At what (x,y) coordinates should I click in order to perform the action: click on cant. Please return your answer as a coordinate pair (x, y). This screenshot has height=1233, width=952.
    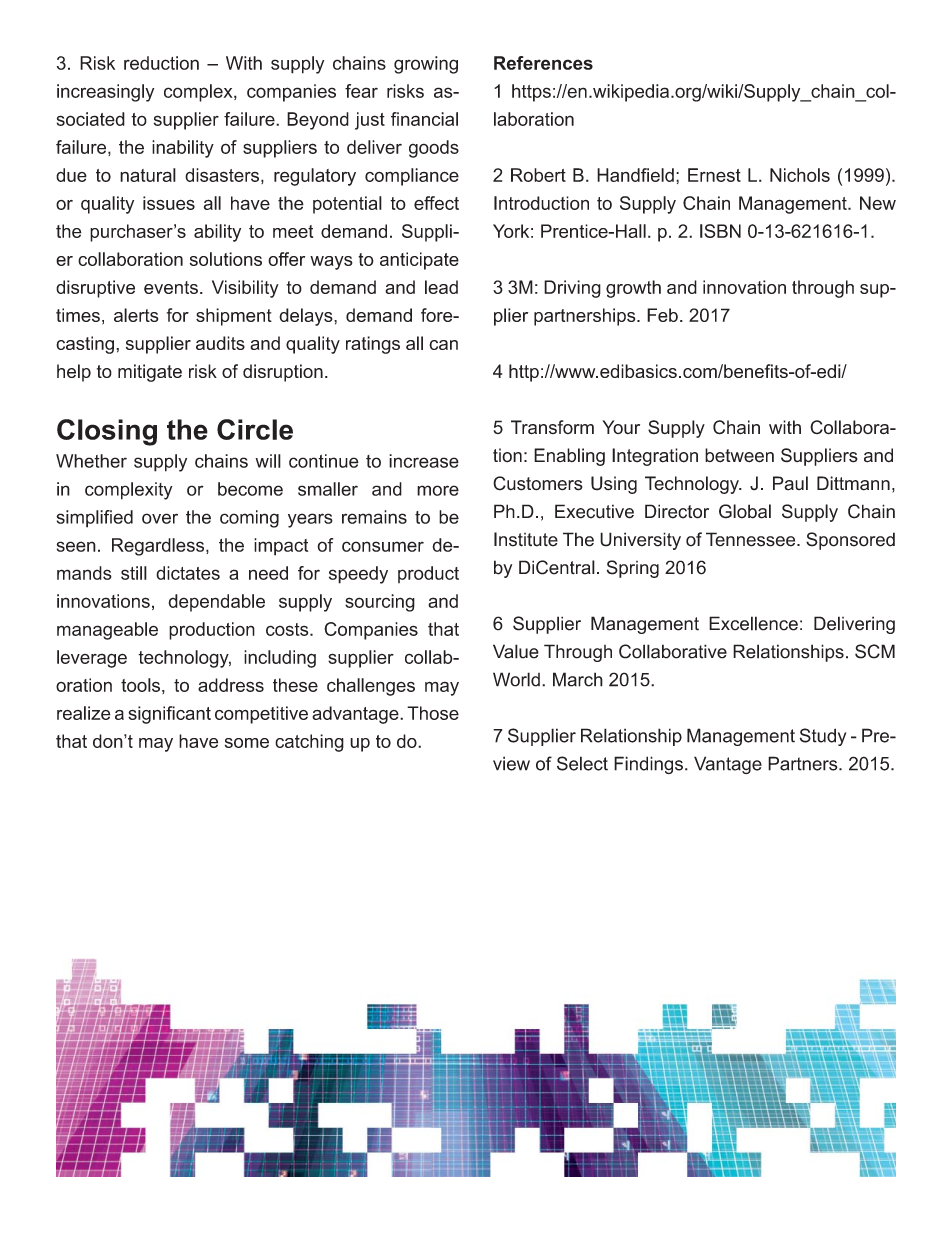
    Looking at the image, I should click on (193, 713).
